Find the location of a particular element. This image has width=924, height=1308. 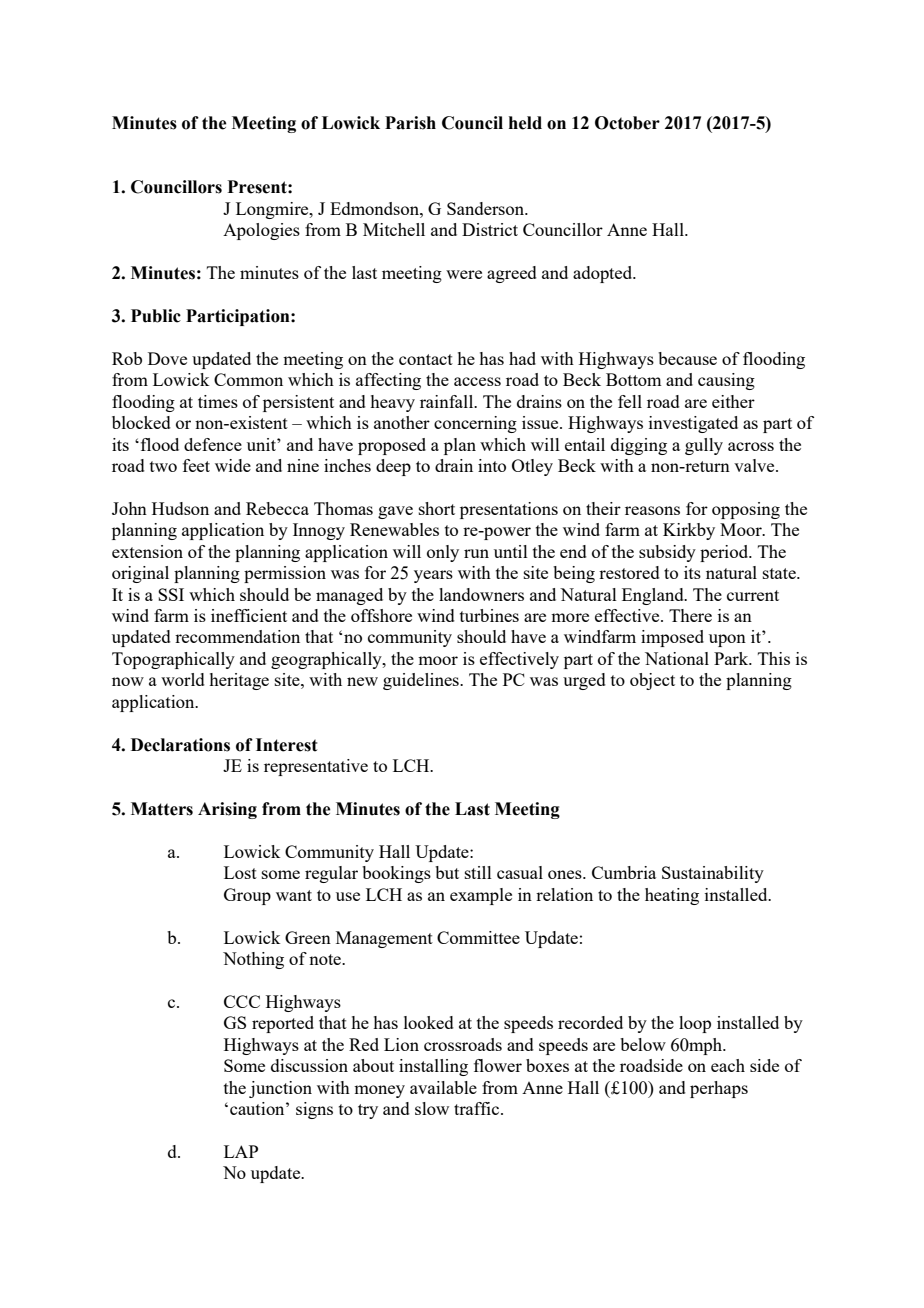

LAP is located at coordinates (241, 1151).
